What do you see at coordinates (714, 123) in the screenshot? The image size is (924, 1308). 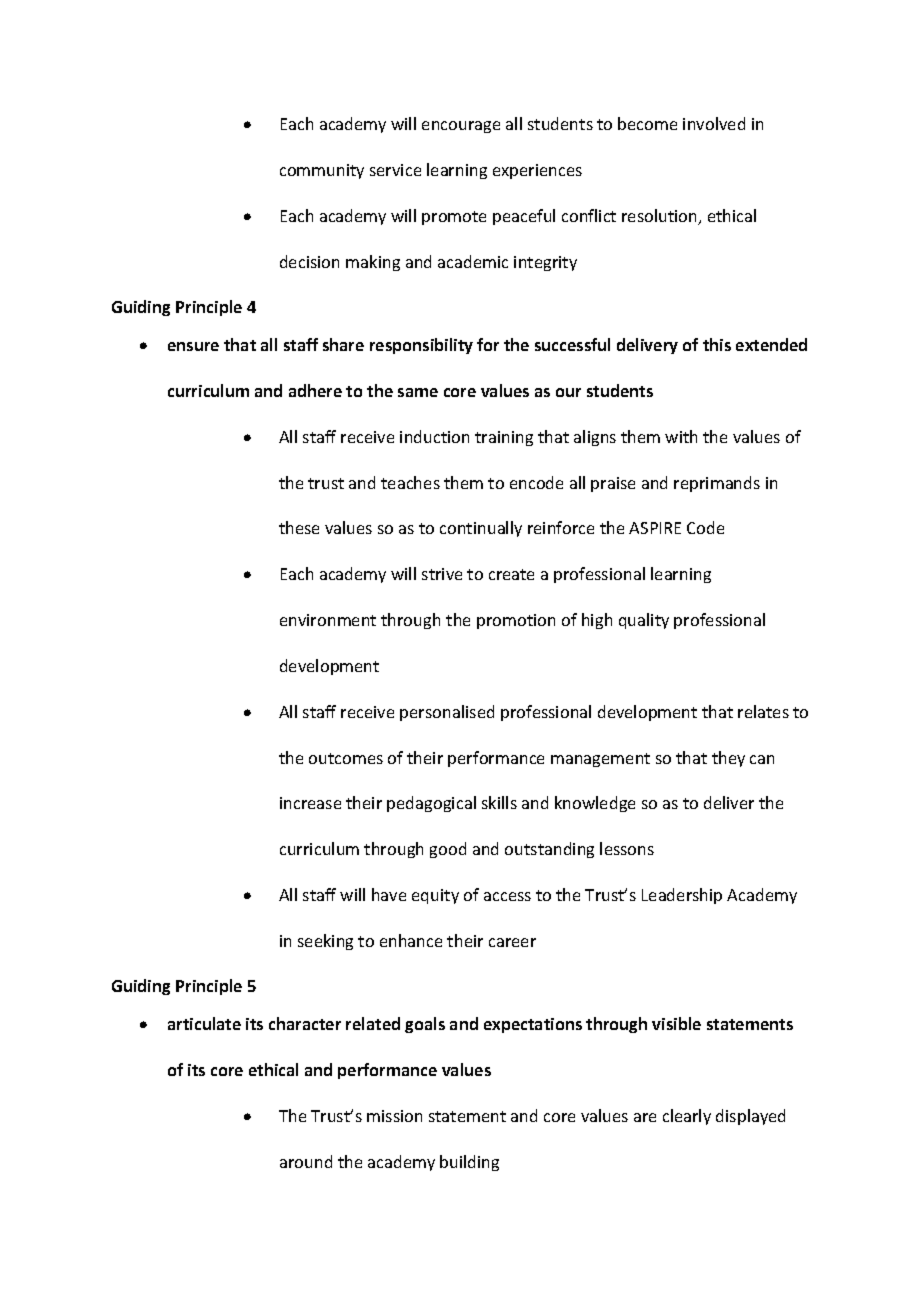 I see `involved` at bounding box center [714, 123].
